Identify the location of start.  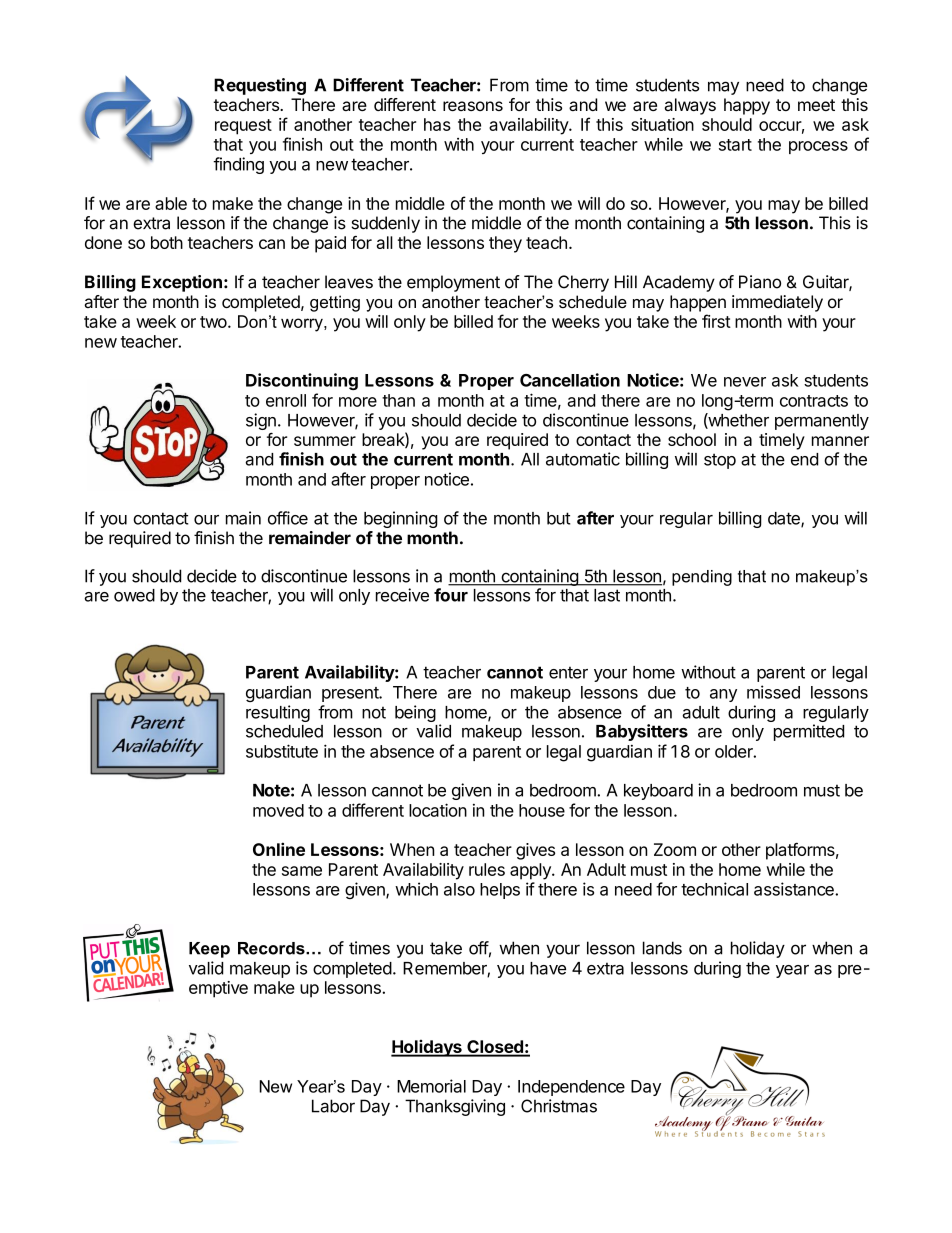
(735, 145).
